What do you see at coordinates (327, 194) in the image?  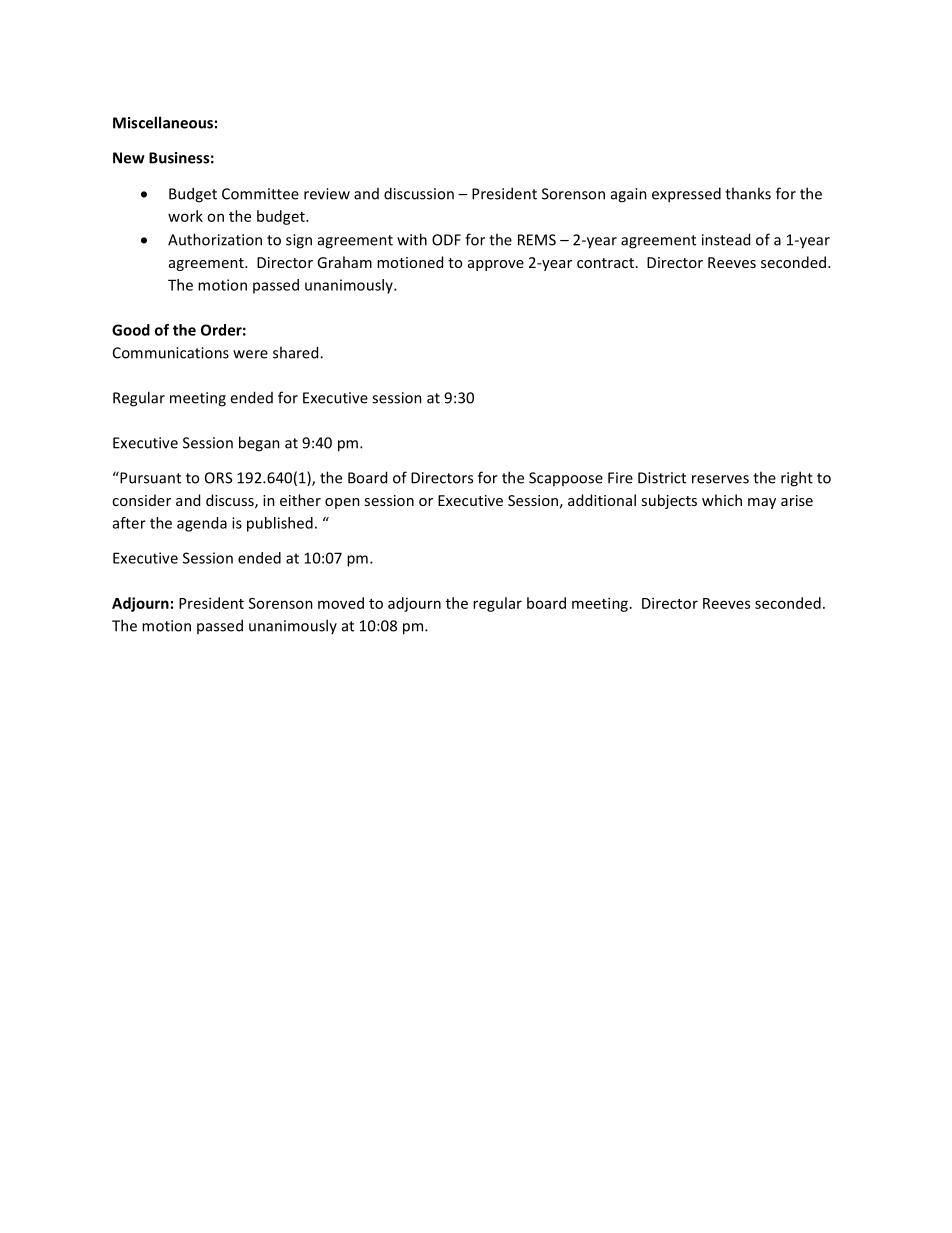 I see `review` at bounding box center [327, 194].
